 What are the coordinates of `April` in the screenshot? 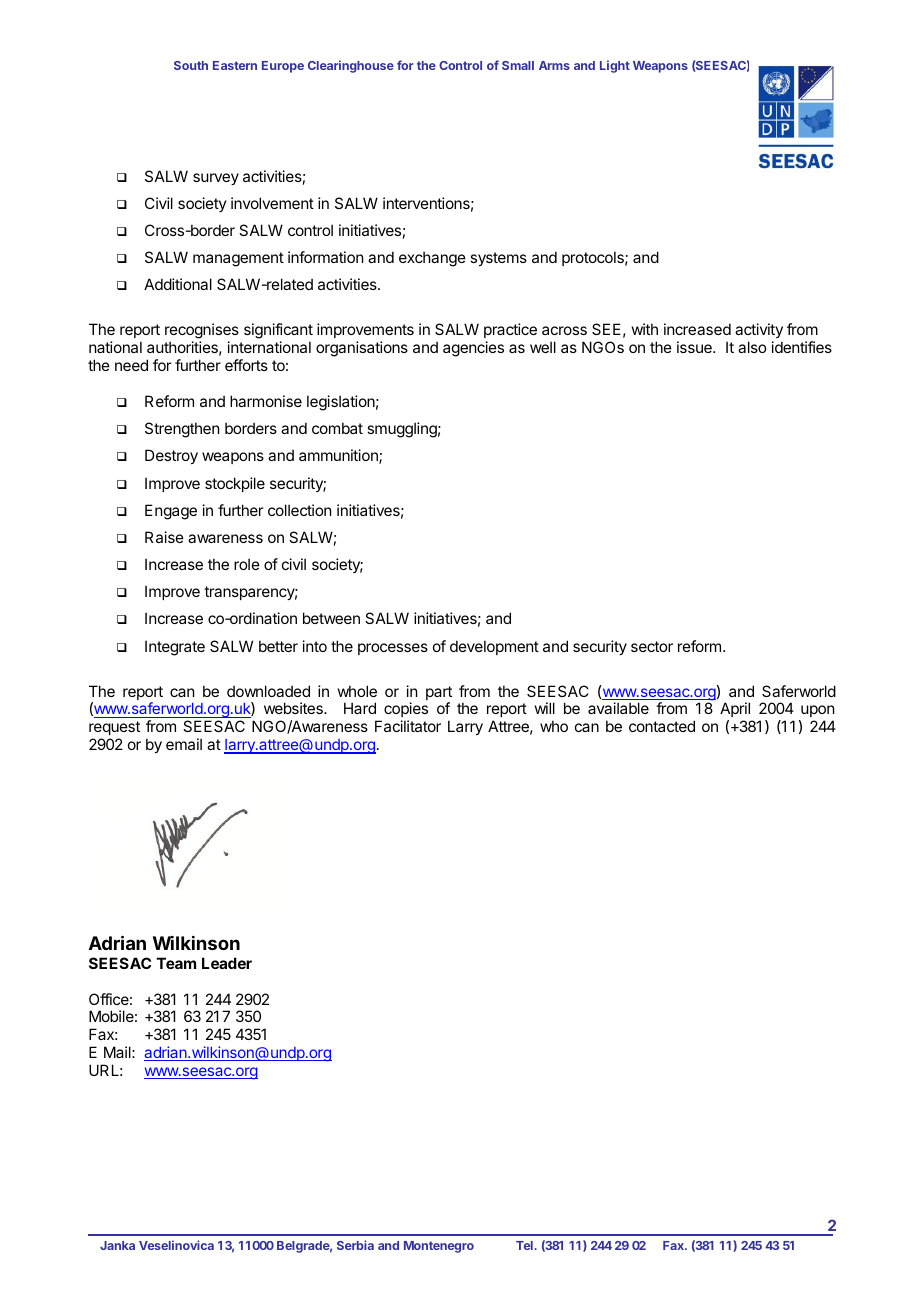 It's located at (736, 711).
